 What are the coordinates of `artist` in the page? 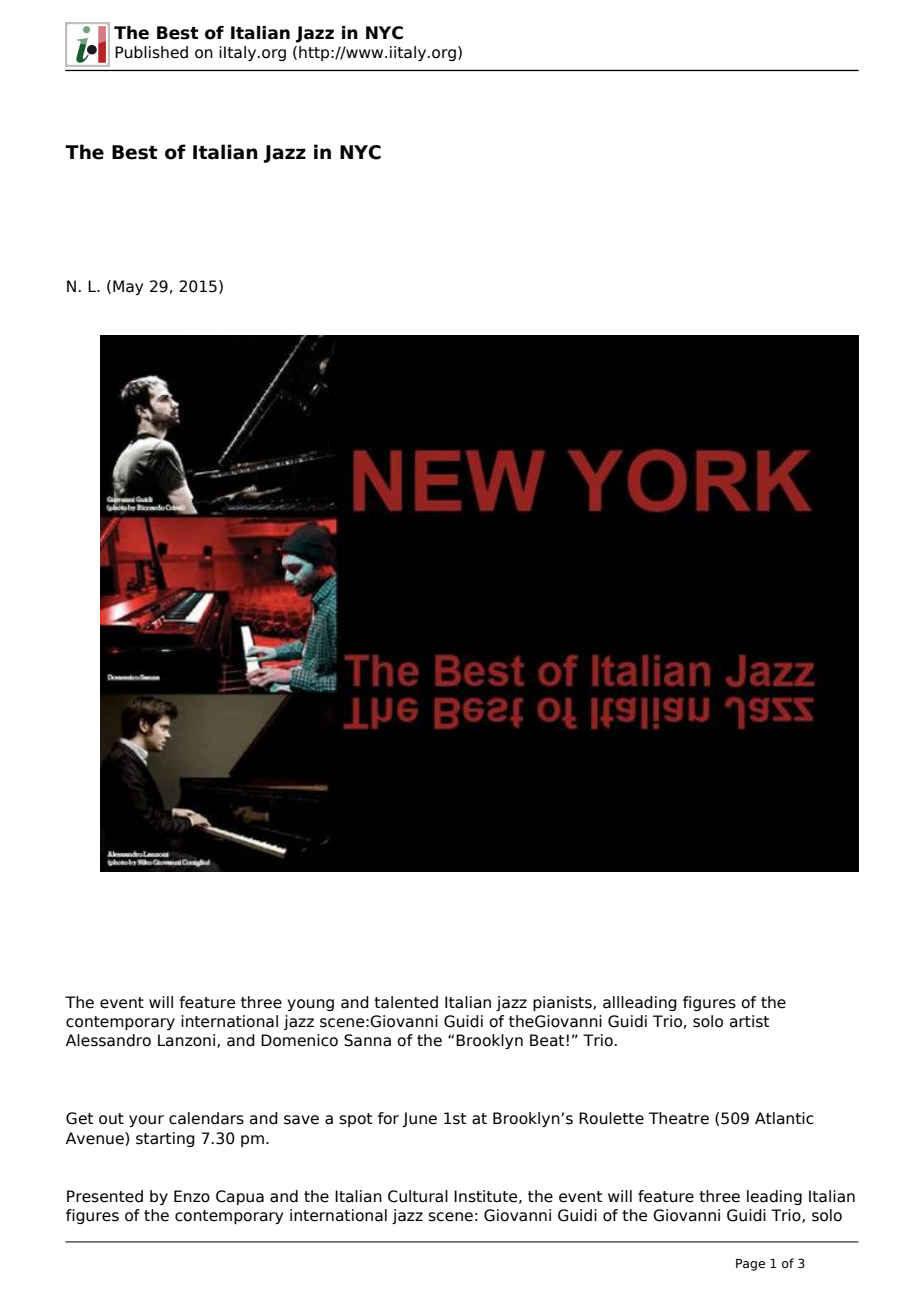 It's located at (749, 1021).
